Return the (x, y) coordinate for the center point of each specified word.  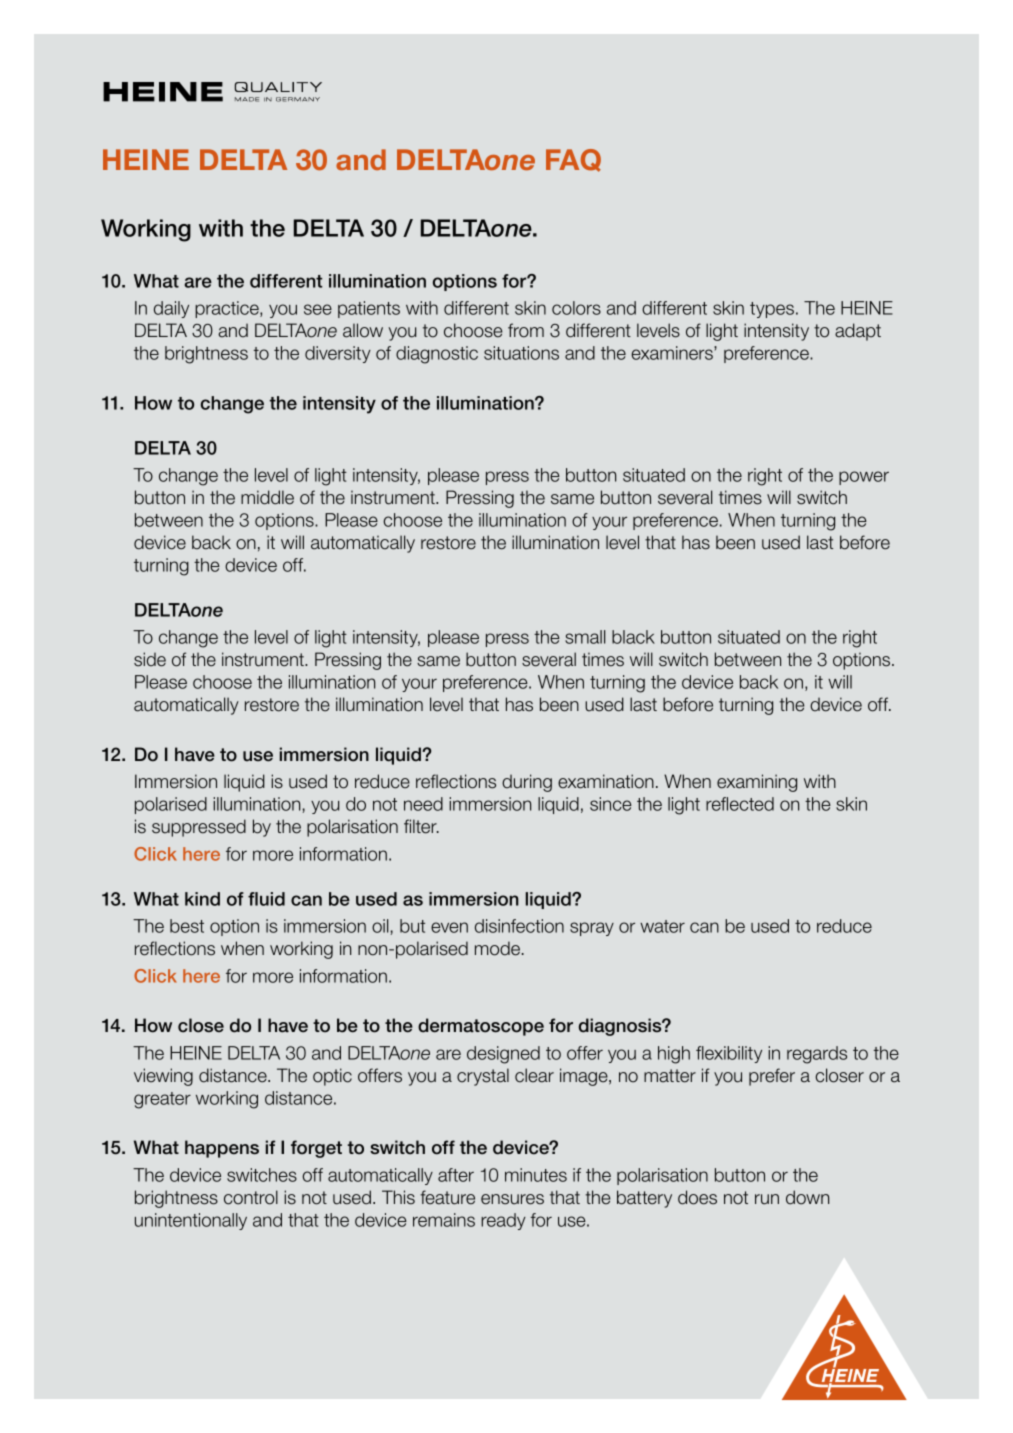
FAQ (573, 160)
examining (757, 783)
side (150, 659)
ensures (512, 1199)
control (251, 1197)
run (767, 1199)
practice (228, 309)
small (585, 637)
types (772, 310)
